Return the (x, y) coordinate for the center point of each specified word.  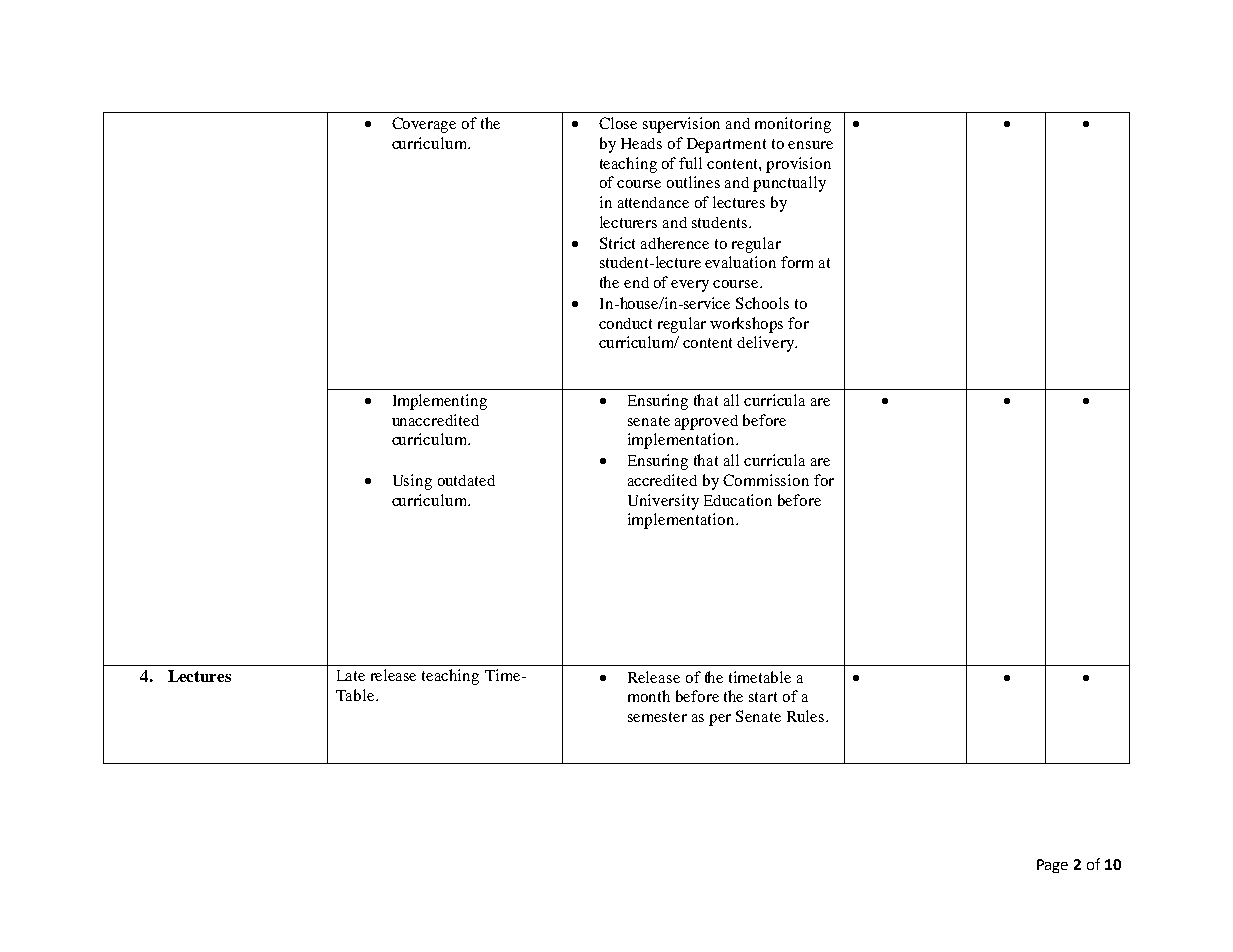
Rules (807, 716)
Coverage (424, 125)
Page (1052, 866)
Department (726, 145)
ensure (810, 145)
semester (657, 717)
